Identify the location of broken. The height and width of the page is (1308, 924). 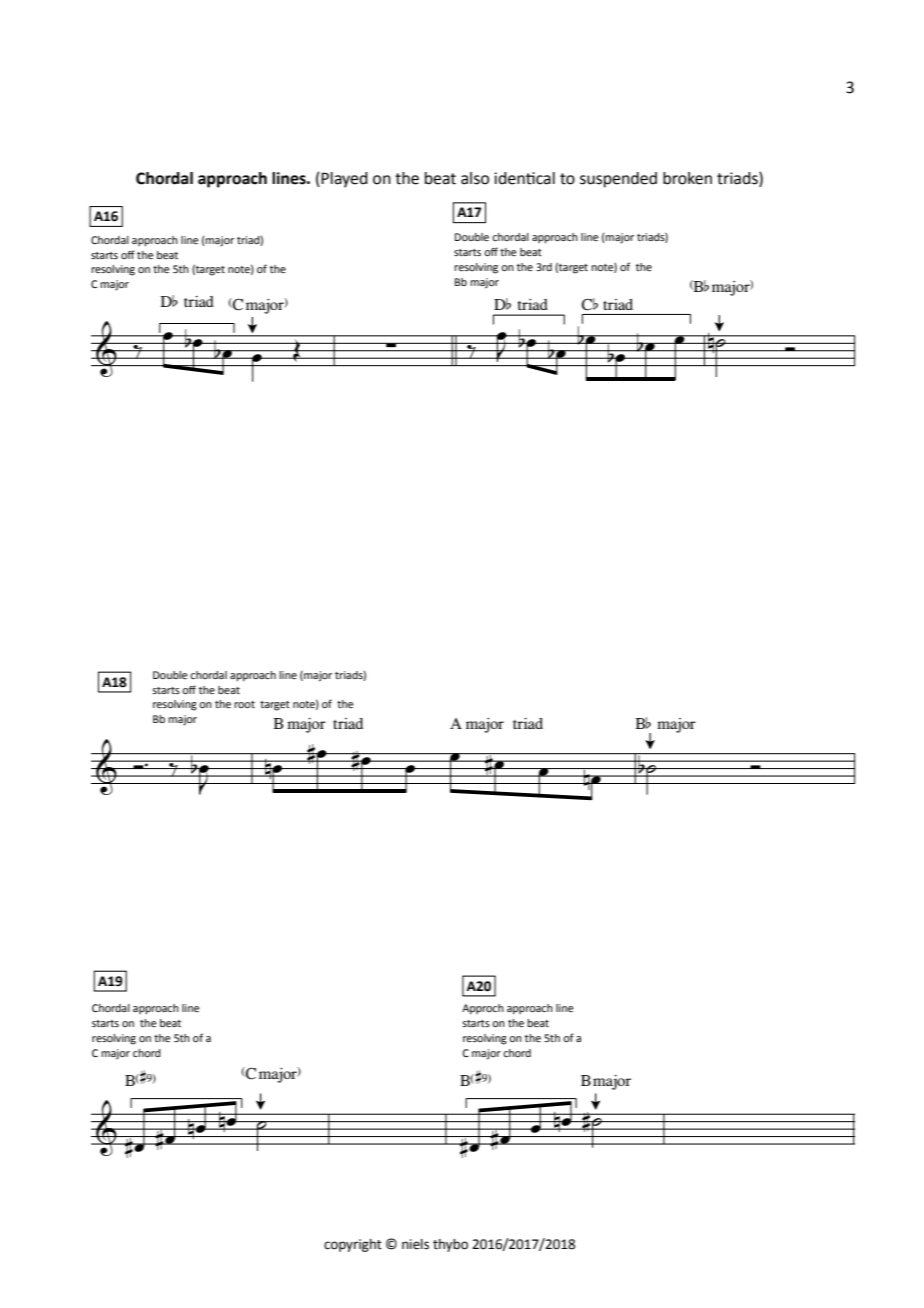
(687, 178).
